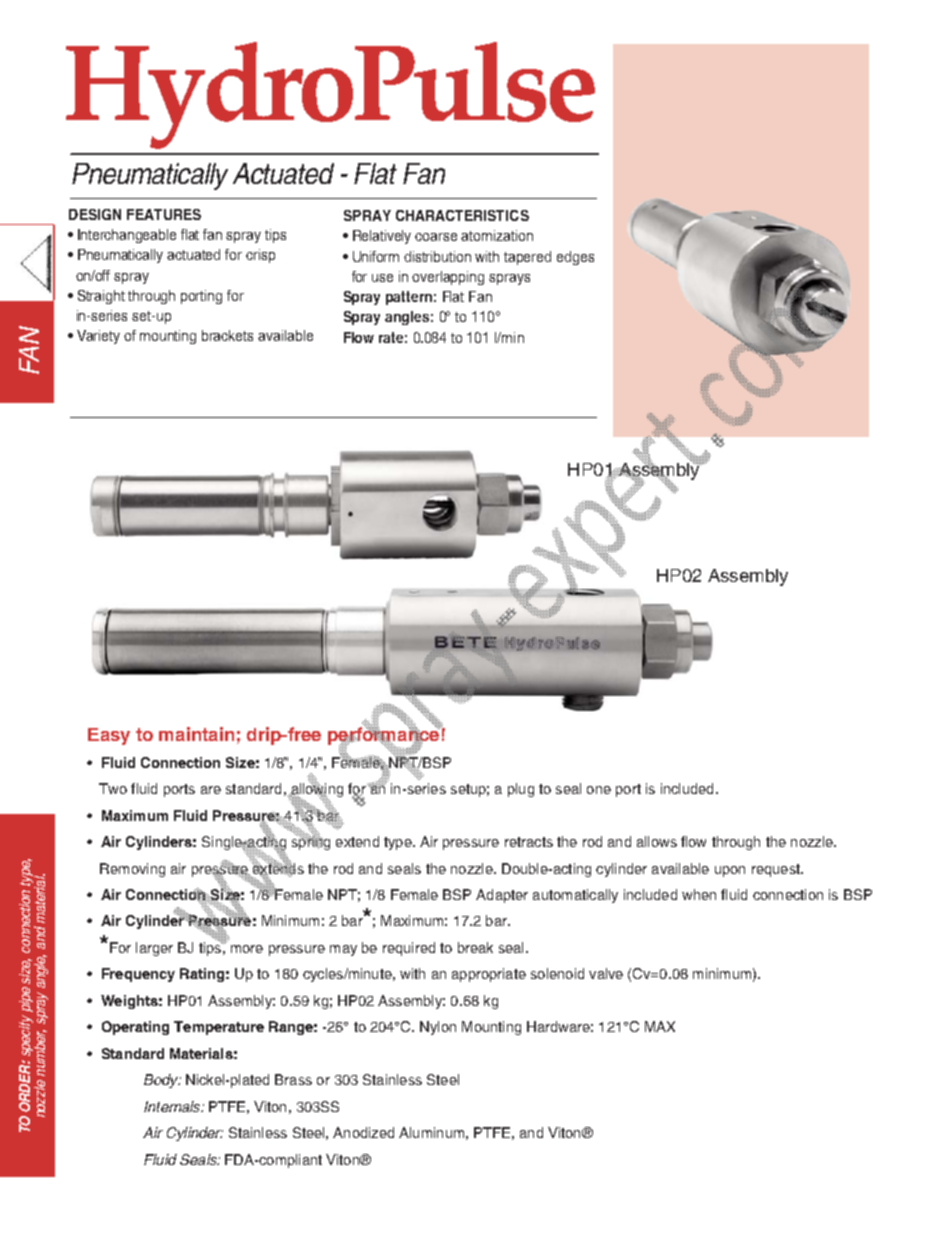  Describe the element at coordinates (98, 337) in the screenshot. I see `Variety` at that location.
